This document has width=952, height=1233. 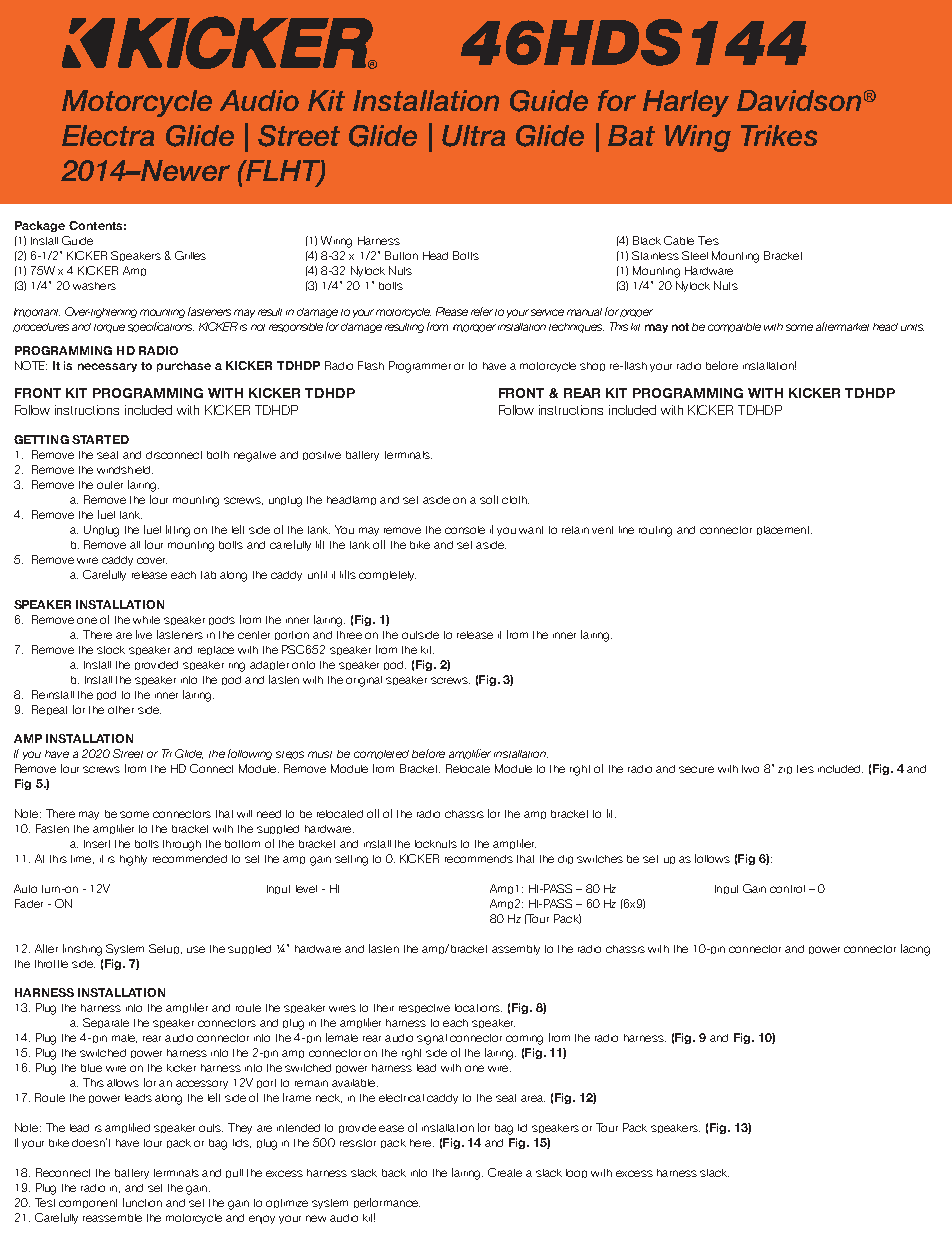 I want to click on function, so click(x=142, y=1202).
